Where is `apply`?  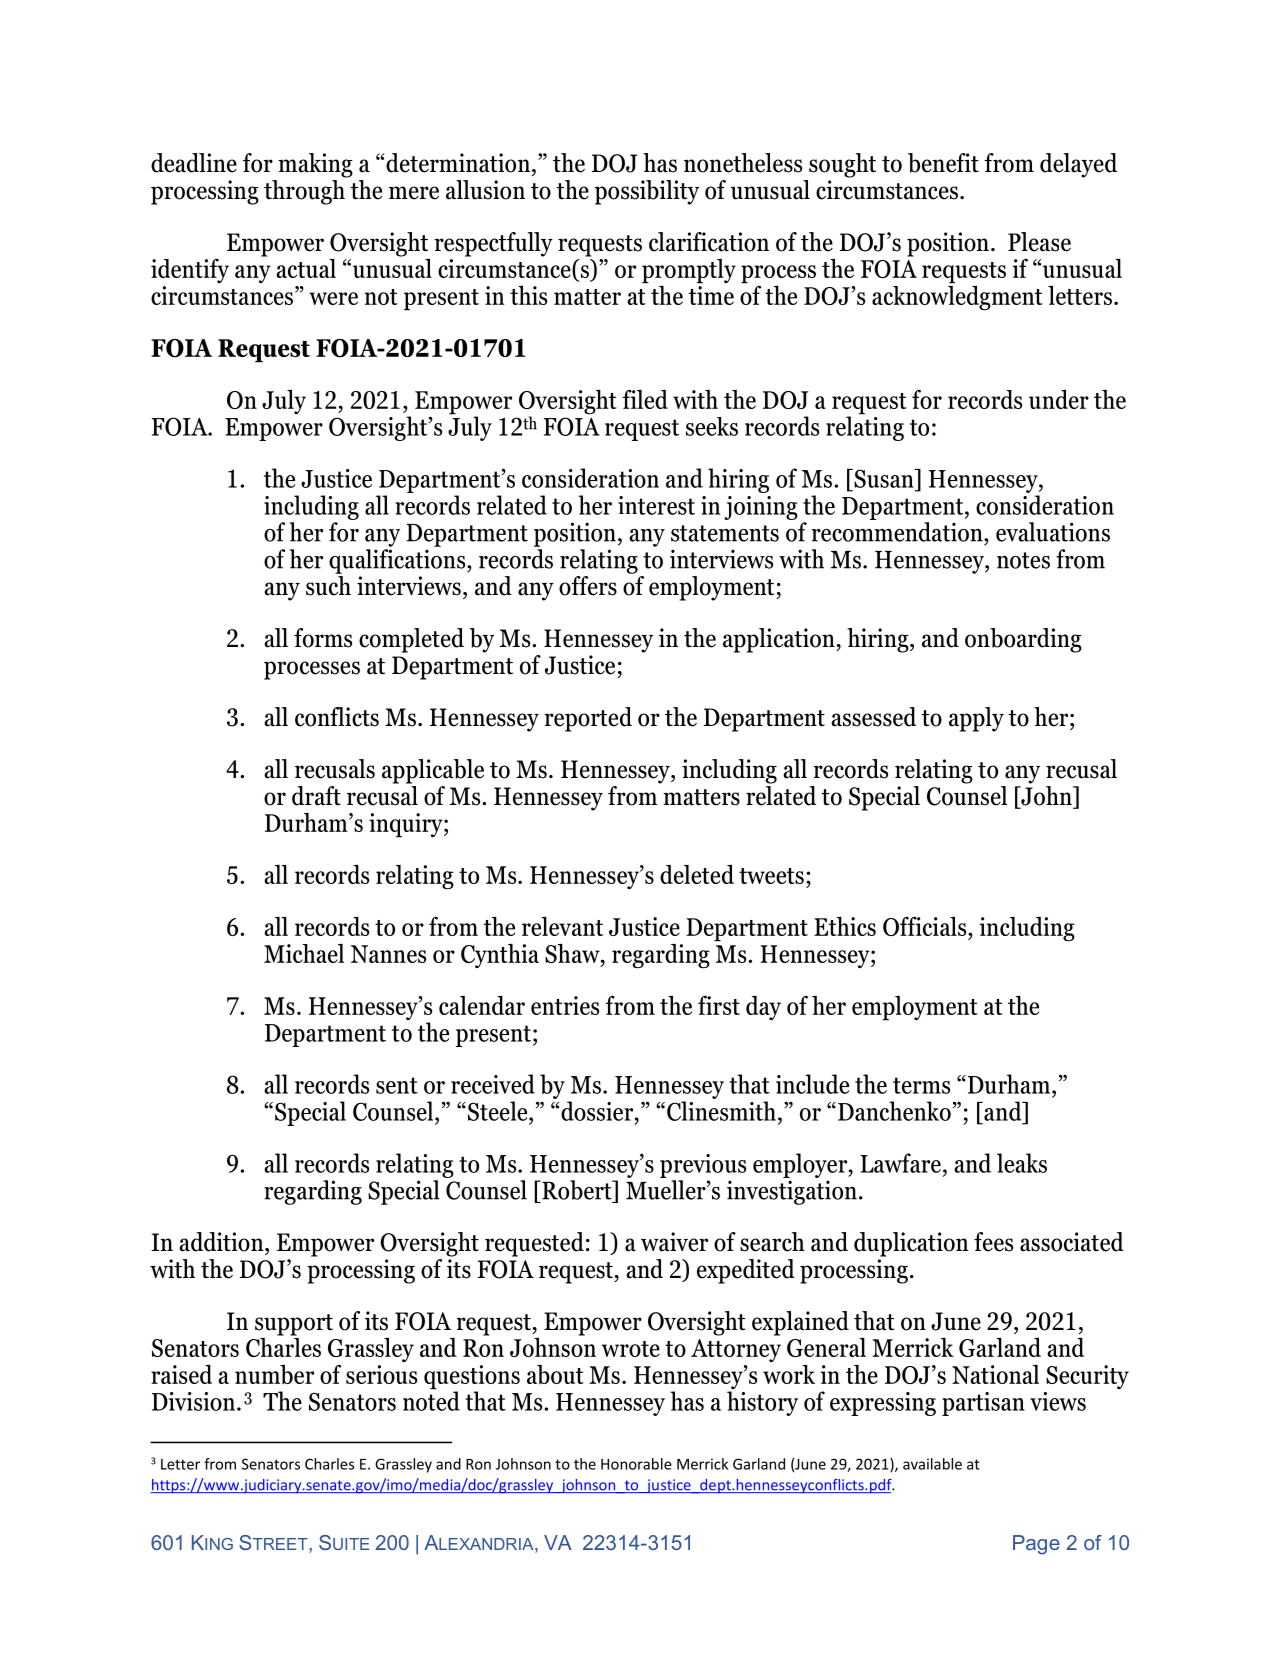 apply is located at coordinates (976, 719).
